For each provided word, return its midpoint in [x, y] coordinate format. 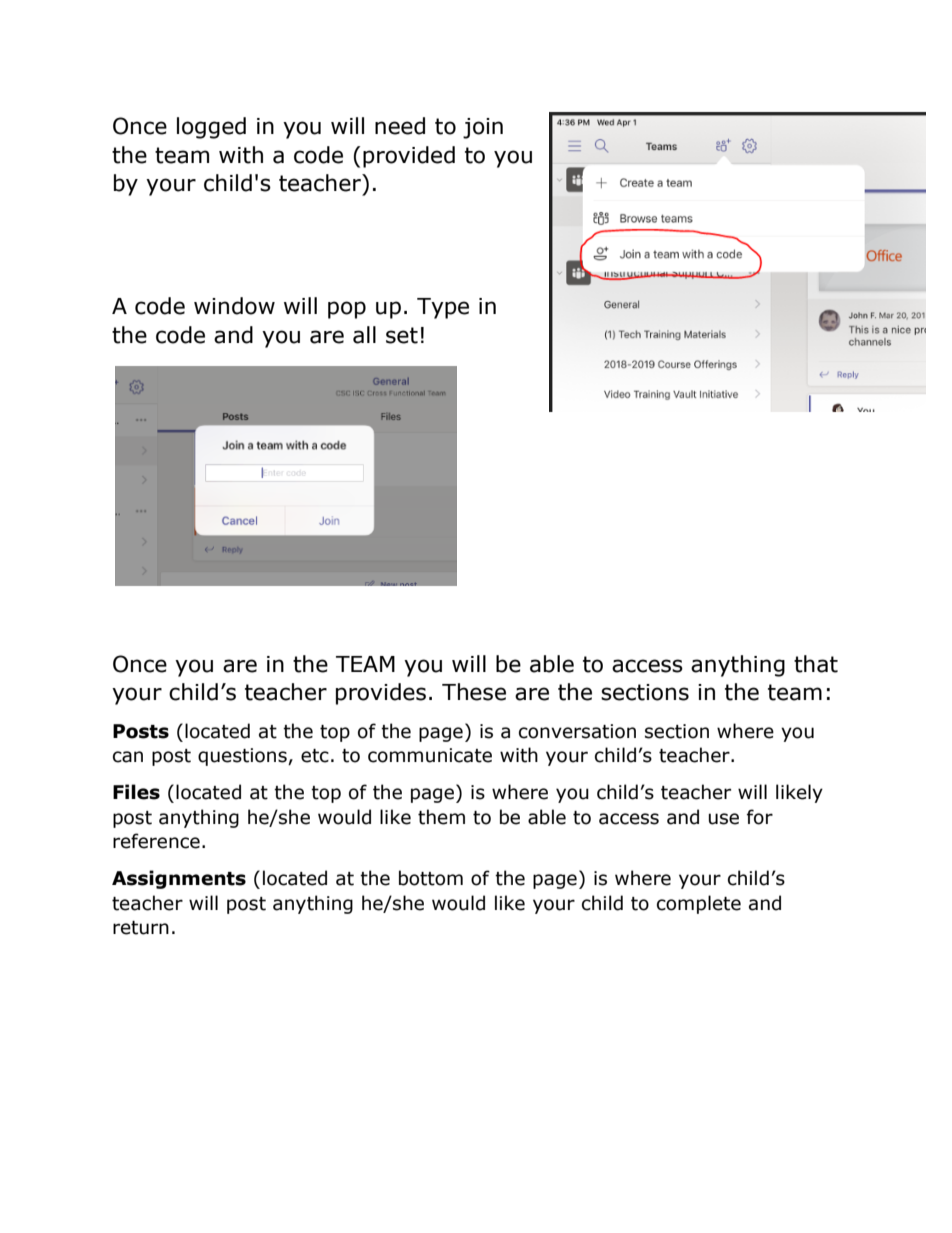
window [234, 306]
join [483, 128]
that [816, 664]
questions [243, 757]
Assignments [179, 879]
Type [443, 308]
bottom [431, 878]
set [402, 335]
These [474, 692]
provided [409, 157]
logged [211, 128]
